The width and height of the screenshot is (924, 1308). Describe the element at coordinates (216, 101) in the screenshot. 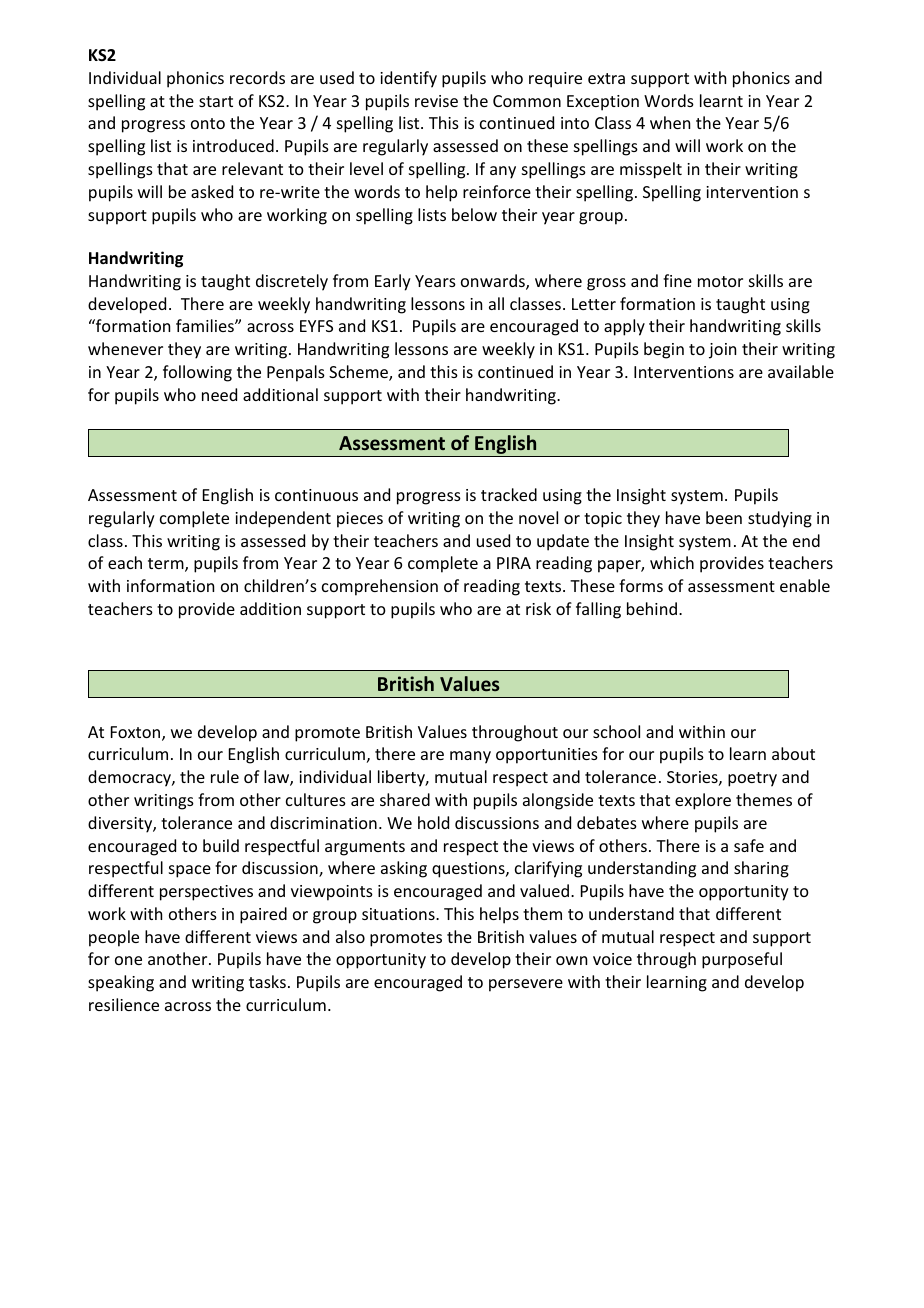

I see `start` at that location.
